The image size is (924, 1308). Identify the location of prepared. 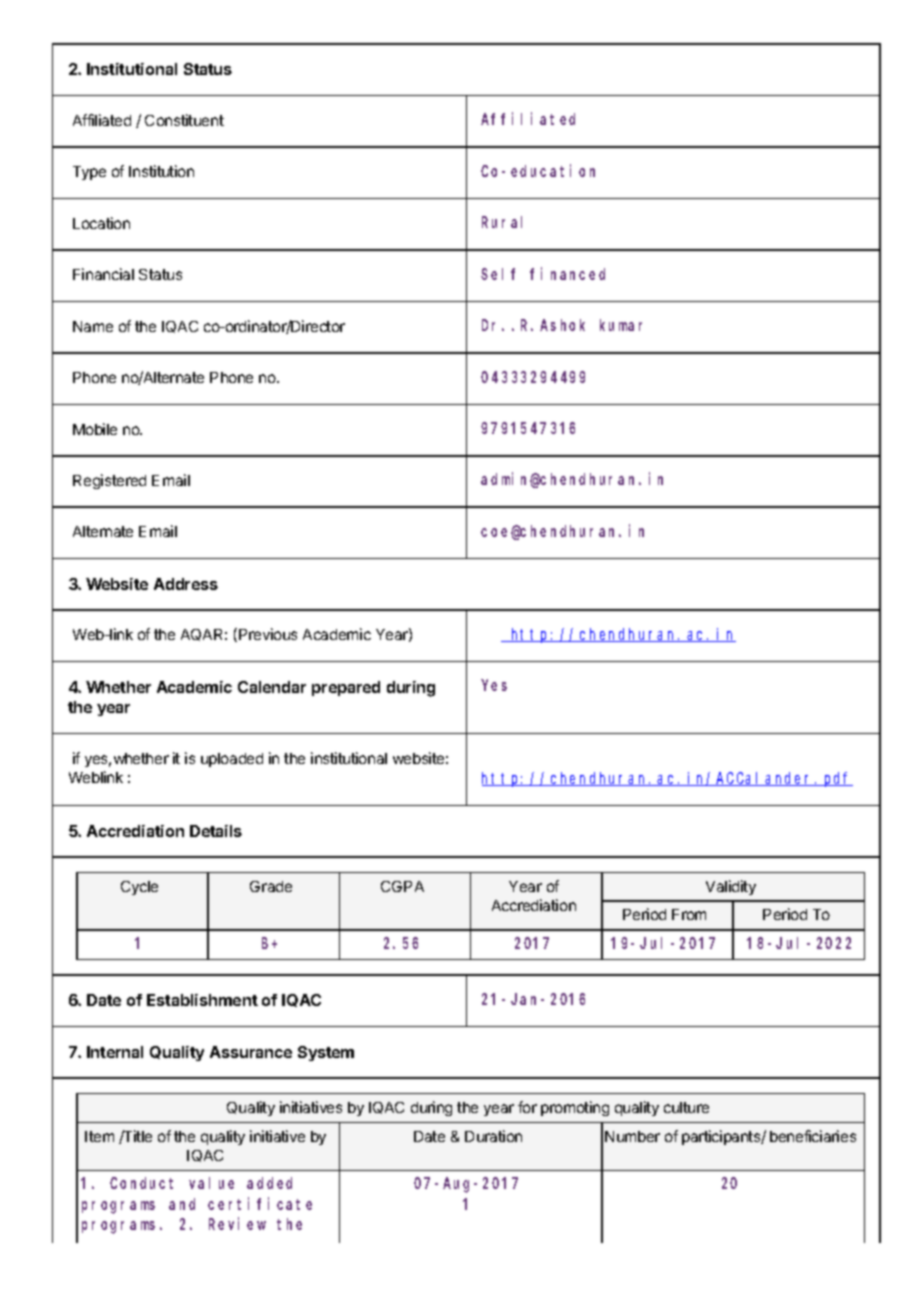
(346, 688).
